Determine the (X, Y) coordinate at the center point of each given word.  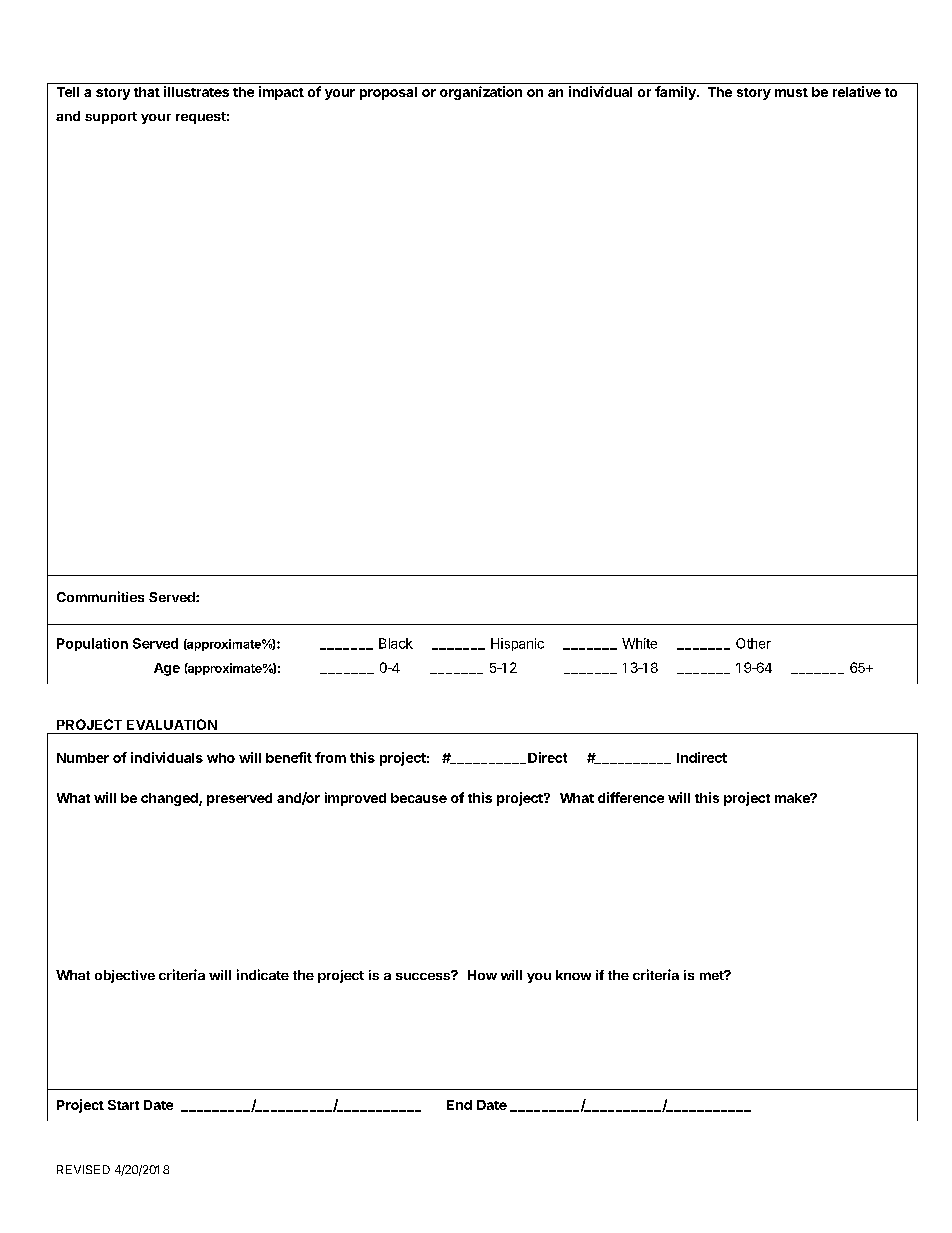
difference (631, 797)
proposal (388, 93)
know (573, 975)
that (147, 92)
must (791, 92)
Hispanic (517, 644)
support (111, 118)
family (676, 93)
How (482, 975)
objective (125, 976)
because (419, 798)
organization (481, 93)
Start (123, 1105)
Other (753, 643)
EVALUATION (172, 724)
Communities (100, 596)
